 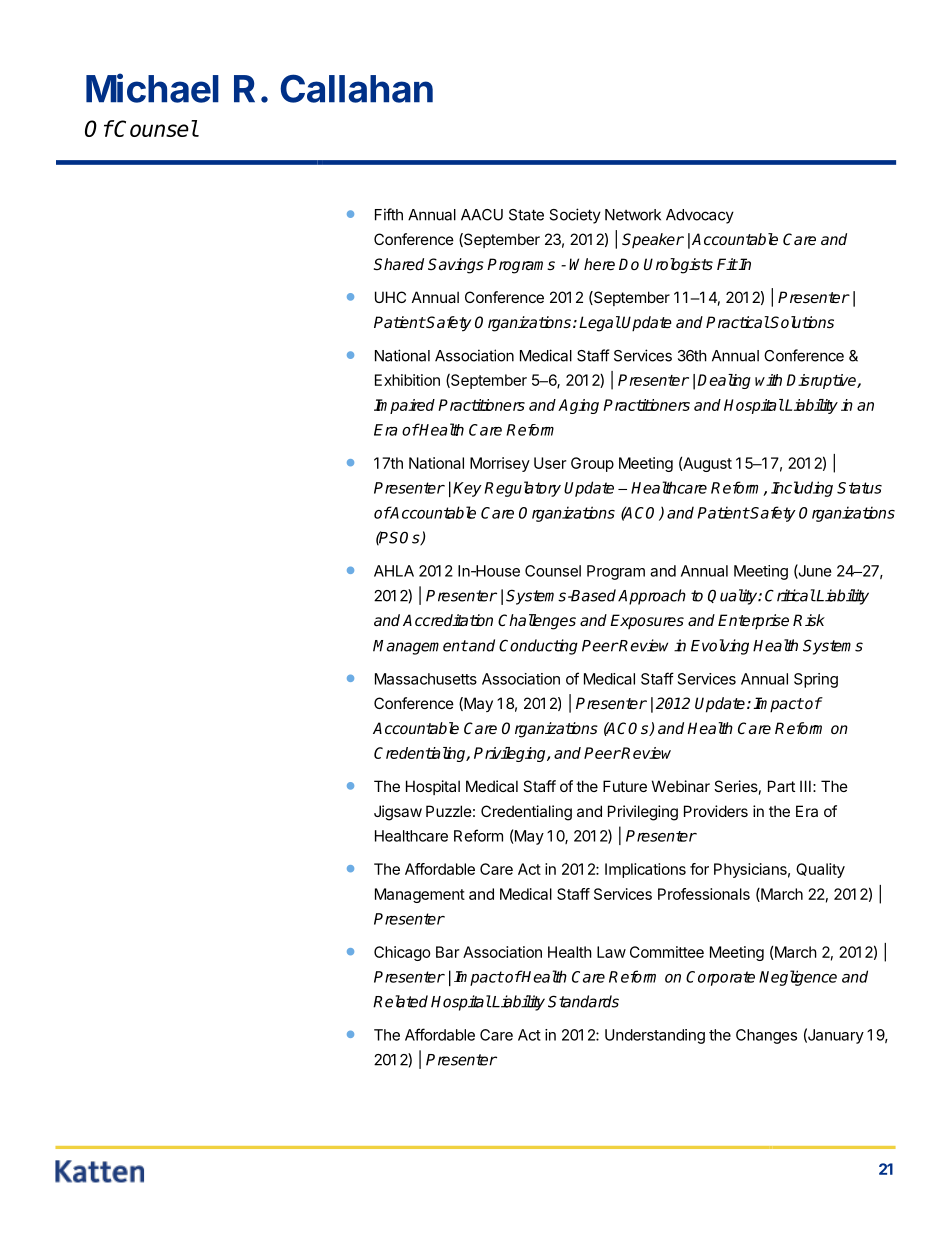 What do you see at coordinates (404, 406) in the screenshot?
I see `Impaired` at bounding box center [404, 406].
